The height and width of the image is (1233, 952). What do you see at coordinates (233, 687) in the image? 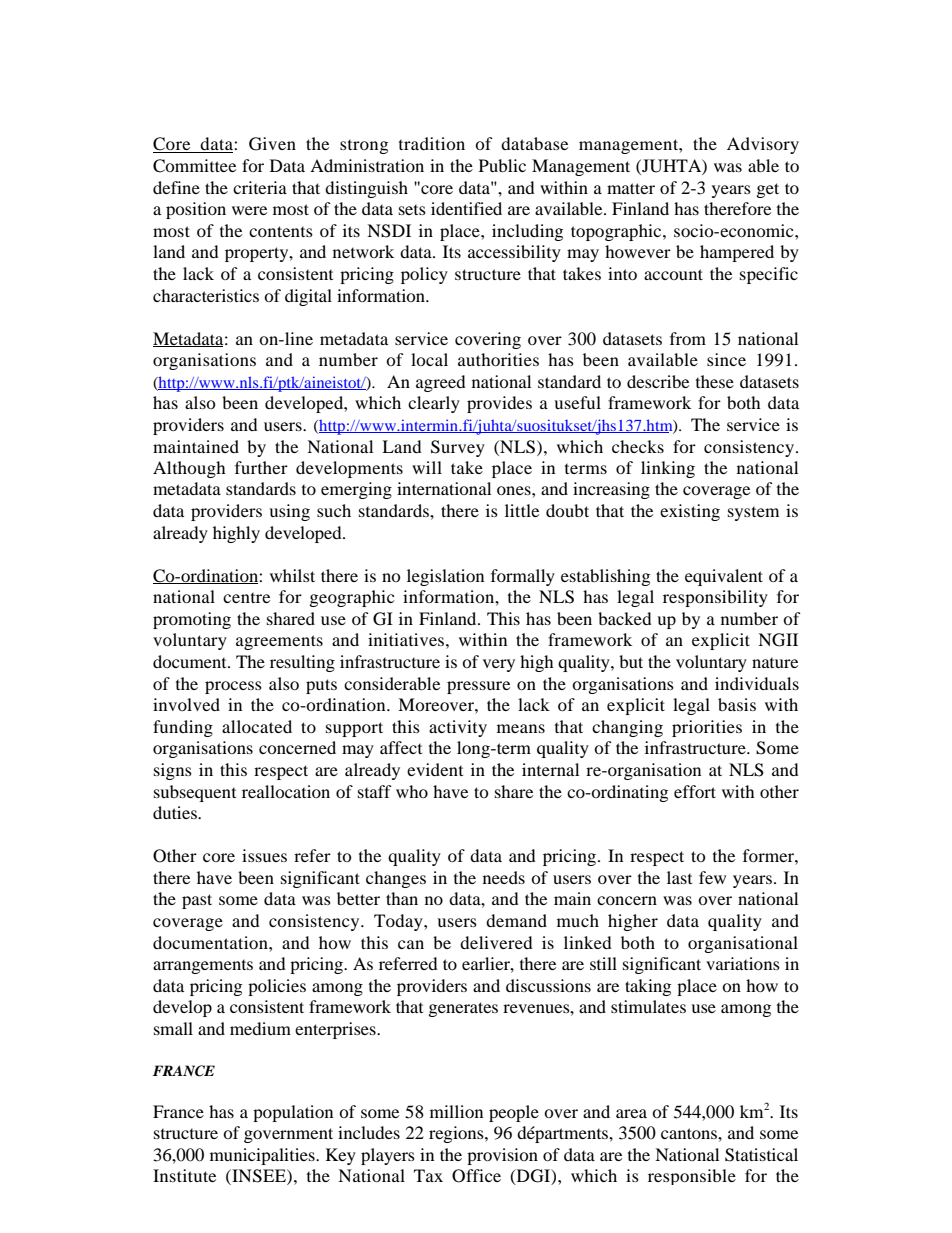
I see `process` at bounding box center [233, 687].
